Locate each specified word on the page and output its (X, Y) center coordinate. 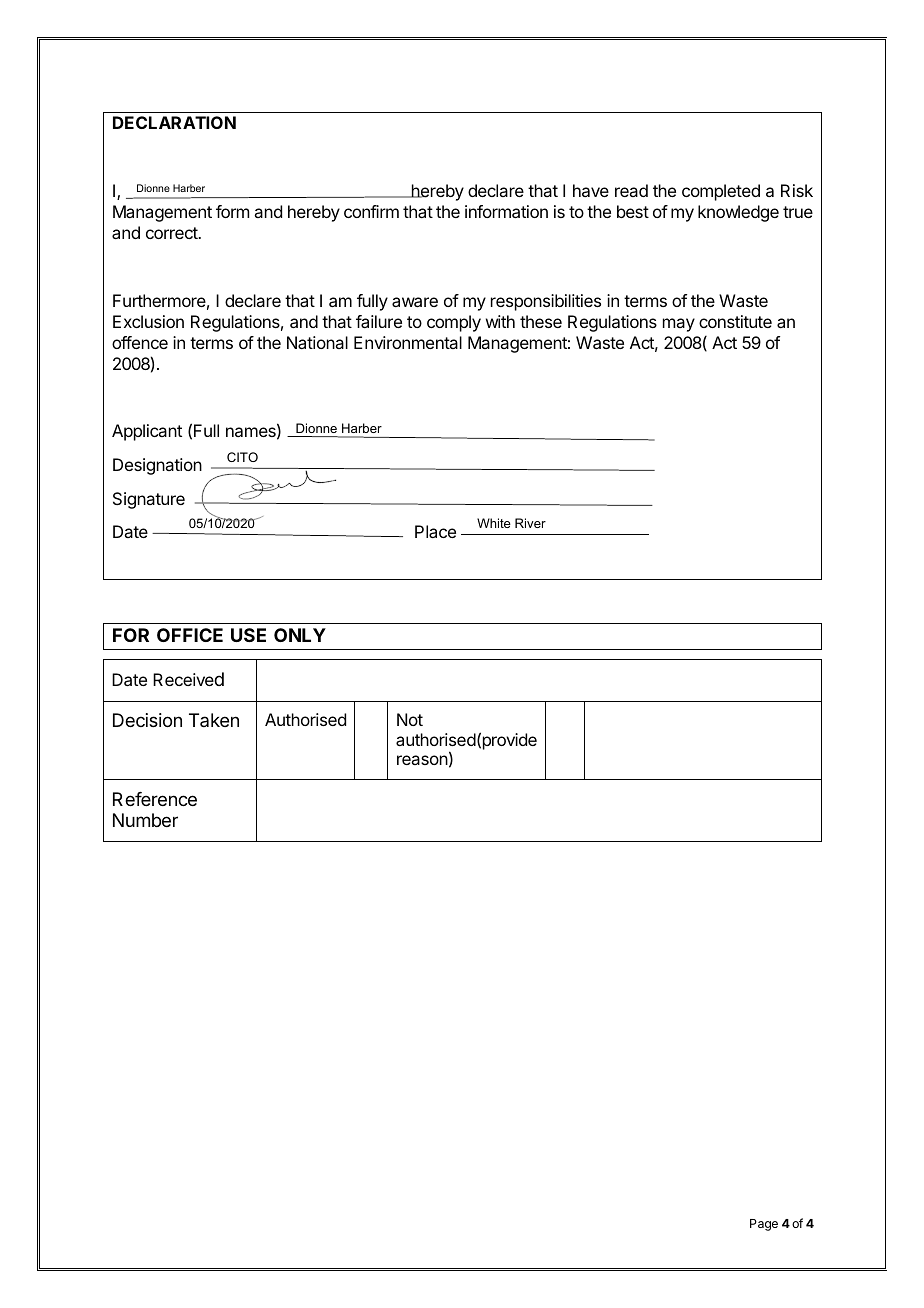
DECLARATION (174, 122)
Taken (214, 720)
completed (721, 192)
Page (764, 1225)
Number (145, 820)
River (530, 523)
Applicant (147, 432)
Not (410, 719)
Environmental (408, 342)
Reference (155, 799)
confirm (371, 211)
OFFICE (190, 635)
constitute (735, 321)
